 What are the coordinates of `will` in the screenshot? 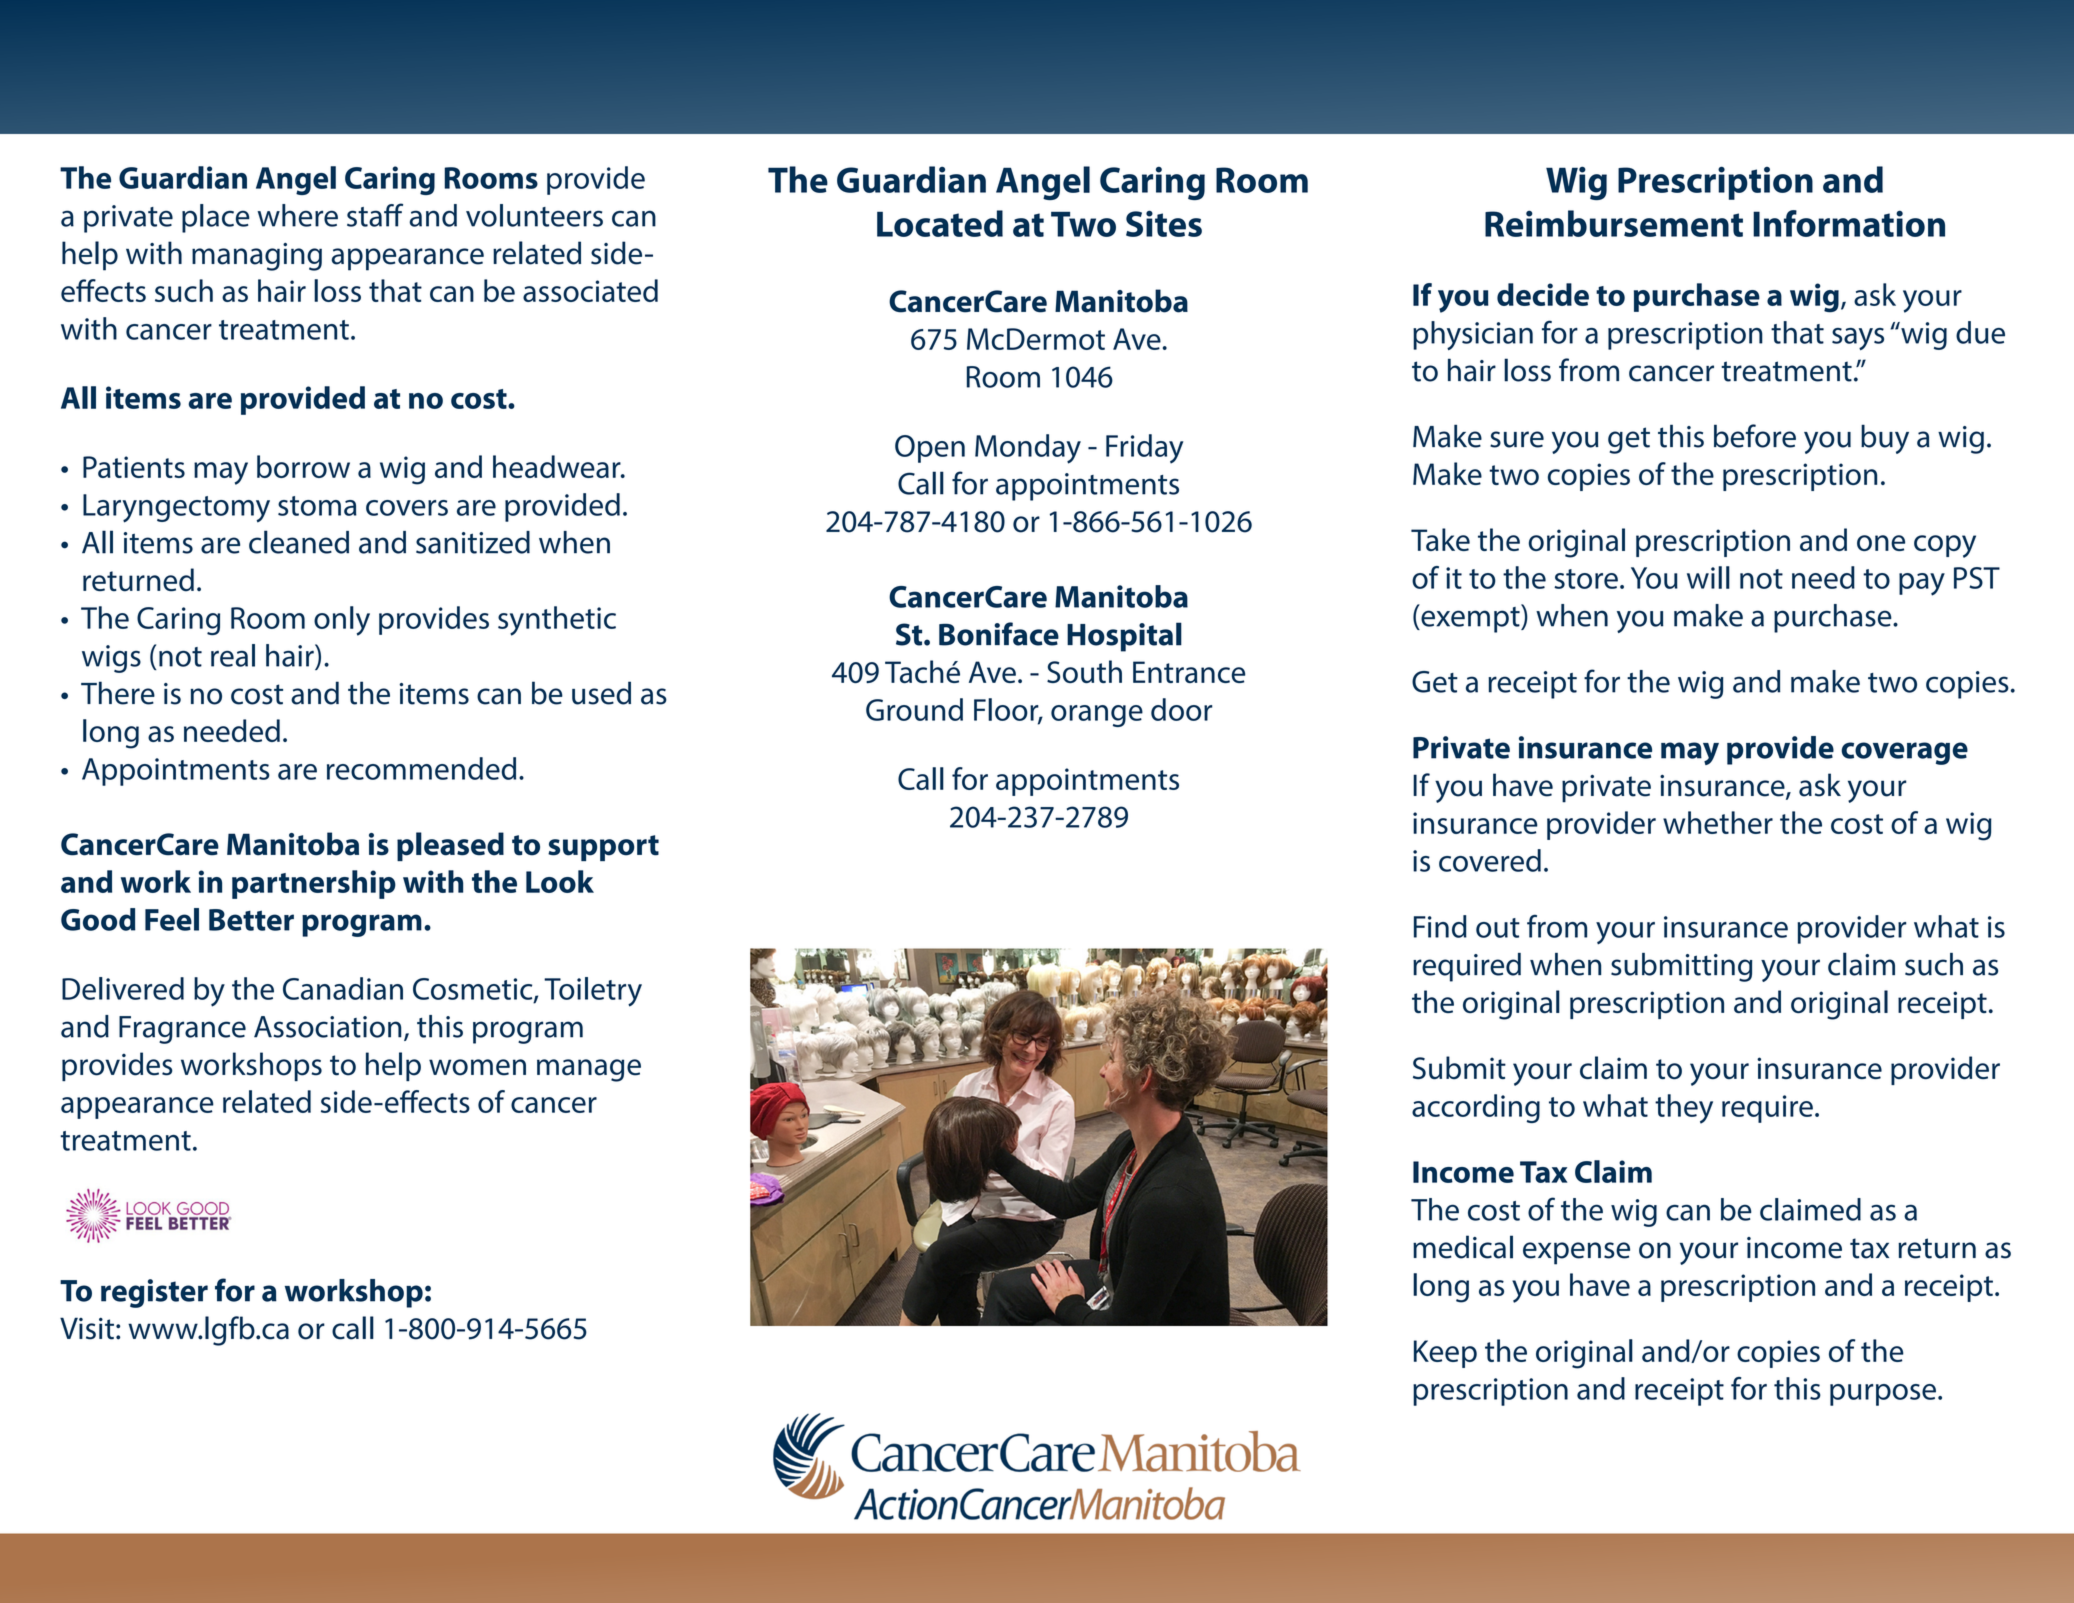 It's located at (1708, 577).
